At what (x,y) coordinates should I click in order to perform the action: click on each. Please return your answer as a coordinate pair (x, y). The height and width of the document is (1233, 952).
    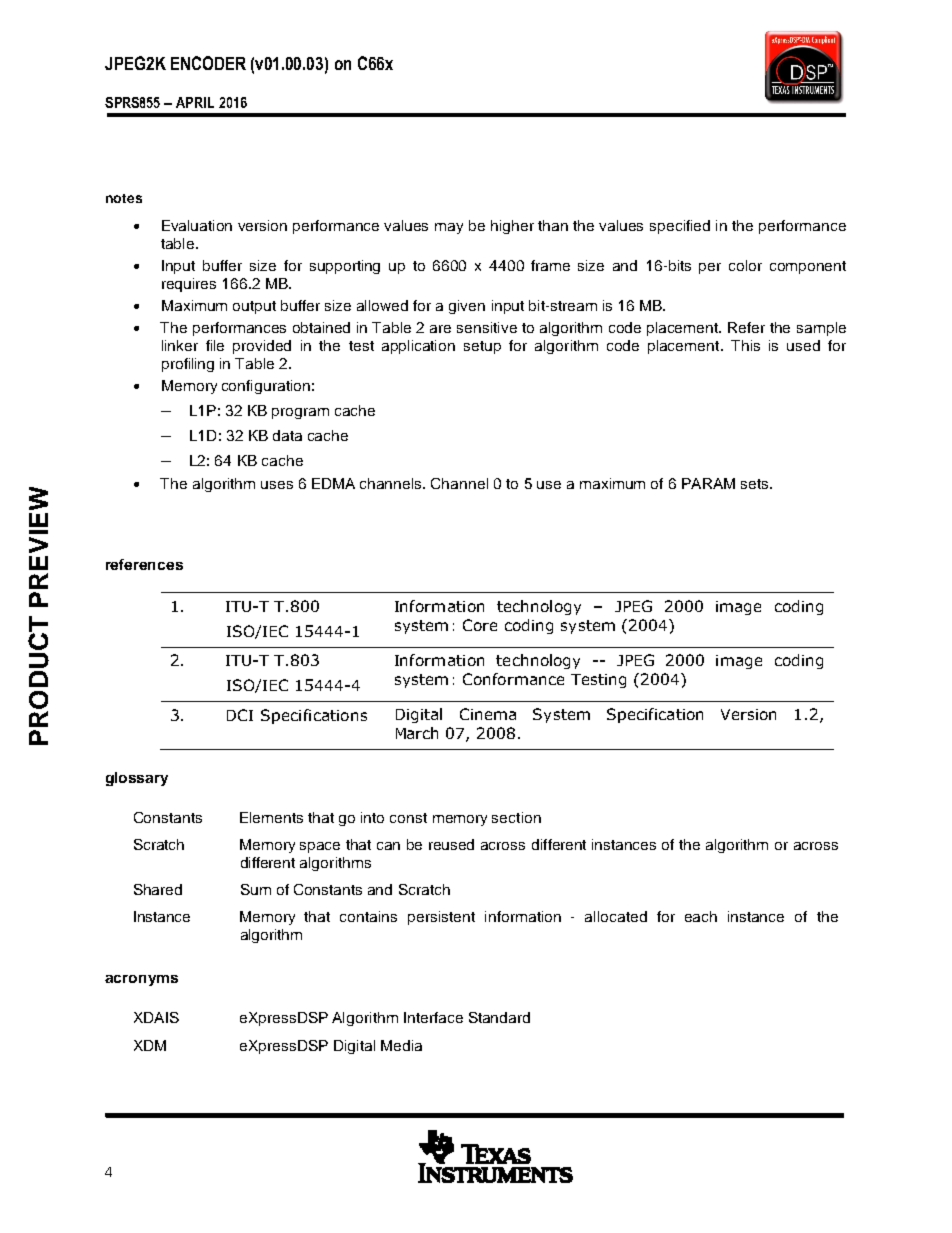
    Looking at the image, I should click on (701, 916).
